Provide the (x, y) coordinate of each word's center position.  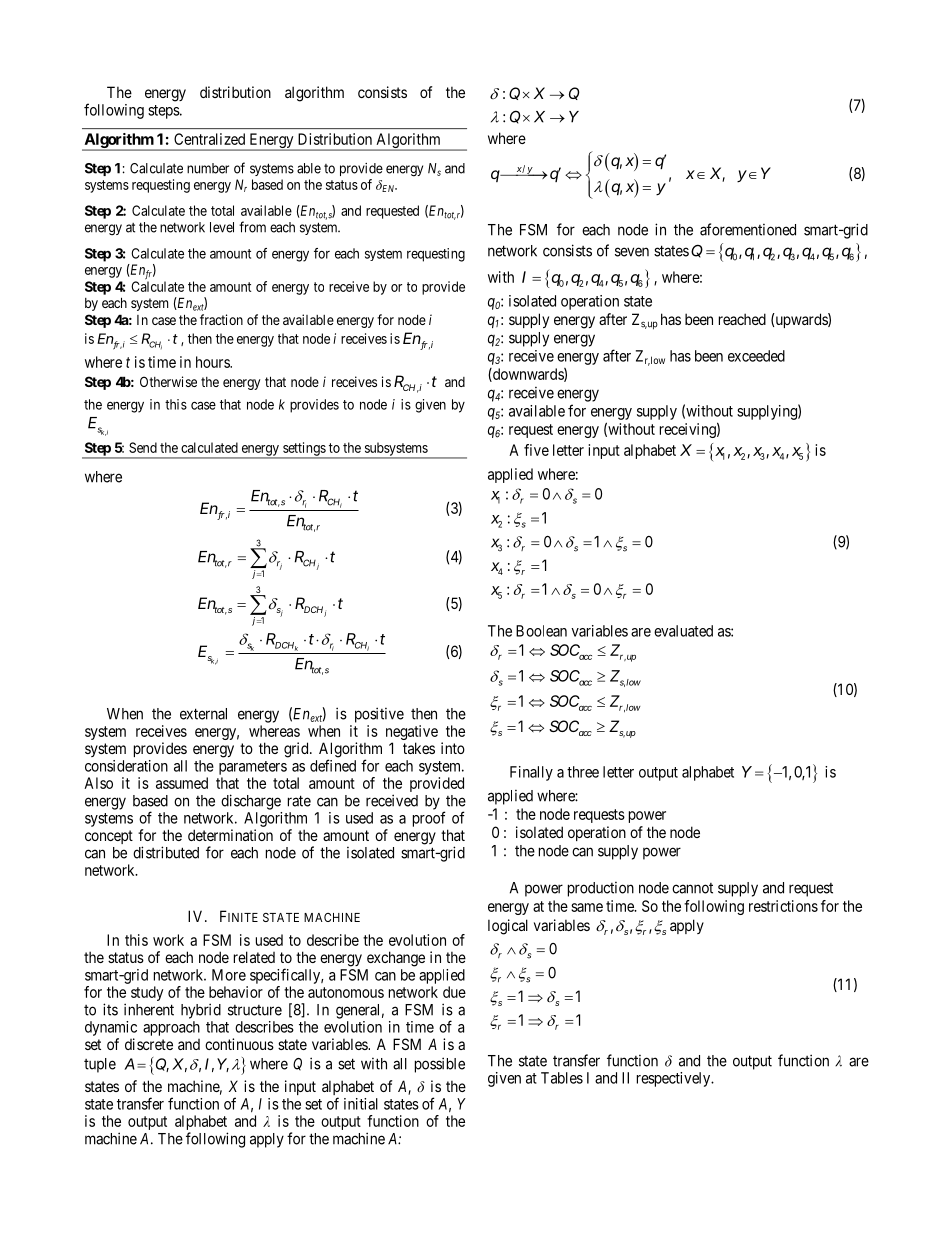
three (583, 772)
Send (143, 447)
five (536, 450)
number (208, 168)
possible (440, 1065)
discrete (149, 1044)
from (252, 227)
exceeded (756, 356)
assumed (182, 783)
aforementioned (748, 229)
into (453, 748)
